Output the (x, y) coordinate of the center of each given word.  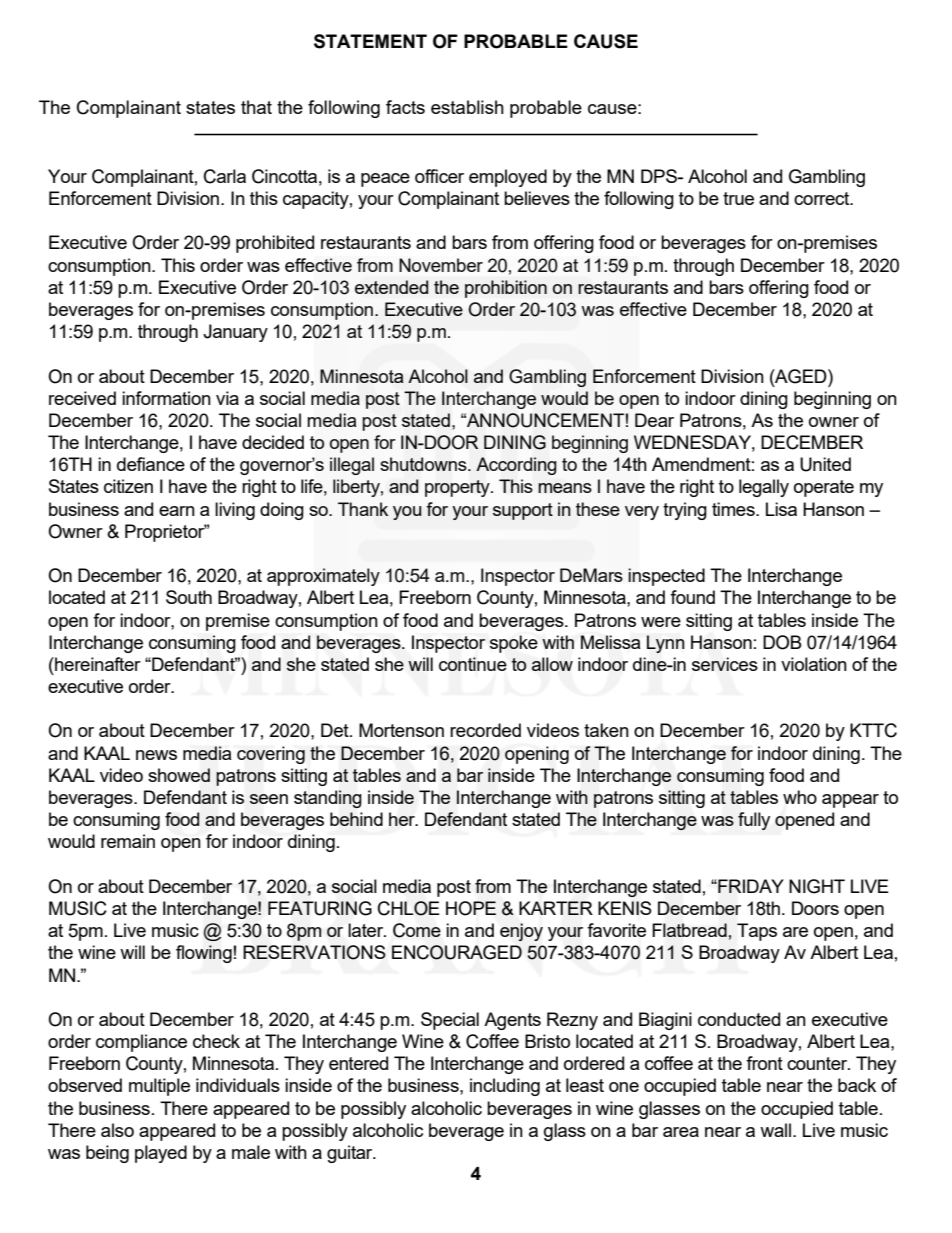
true (738, 198)
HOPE (471, 908)
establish (467, 107)
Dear (654, 420)
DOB (782, 642)
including (505, 1087)
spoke (514, 644)
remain (128, 841)
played (161, 1154)
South (189, 597)
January (235, 333)
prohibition (506, 289)
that (256, 107)
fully (754, 821)
